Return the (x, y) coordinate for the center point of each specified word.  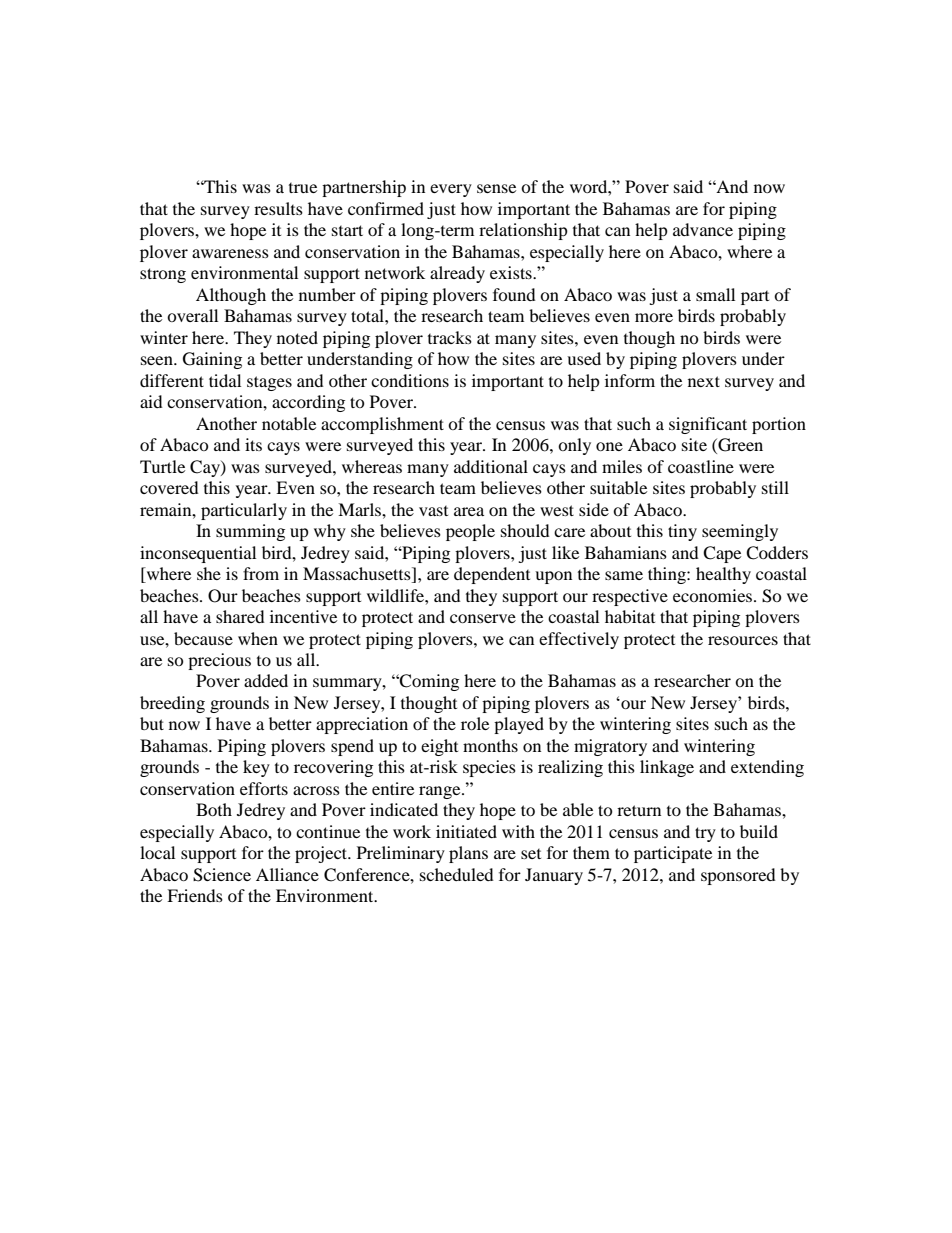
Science (222, 875)
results (278, 208)
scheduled (457, 874)
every (451, 190)
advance (703, 229)
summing (250, 532)
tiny (682, 532)
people (470, 532)
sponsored (738, 876)
